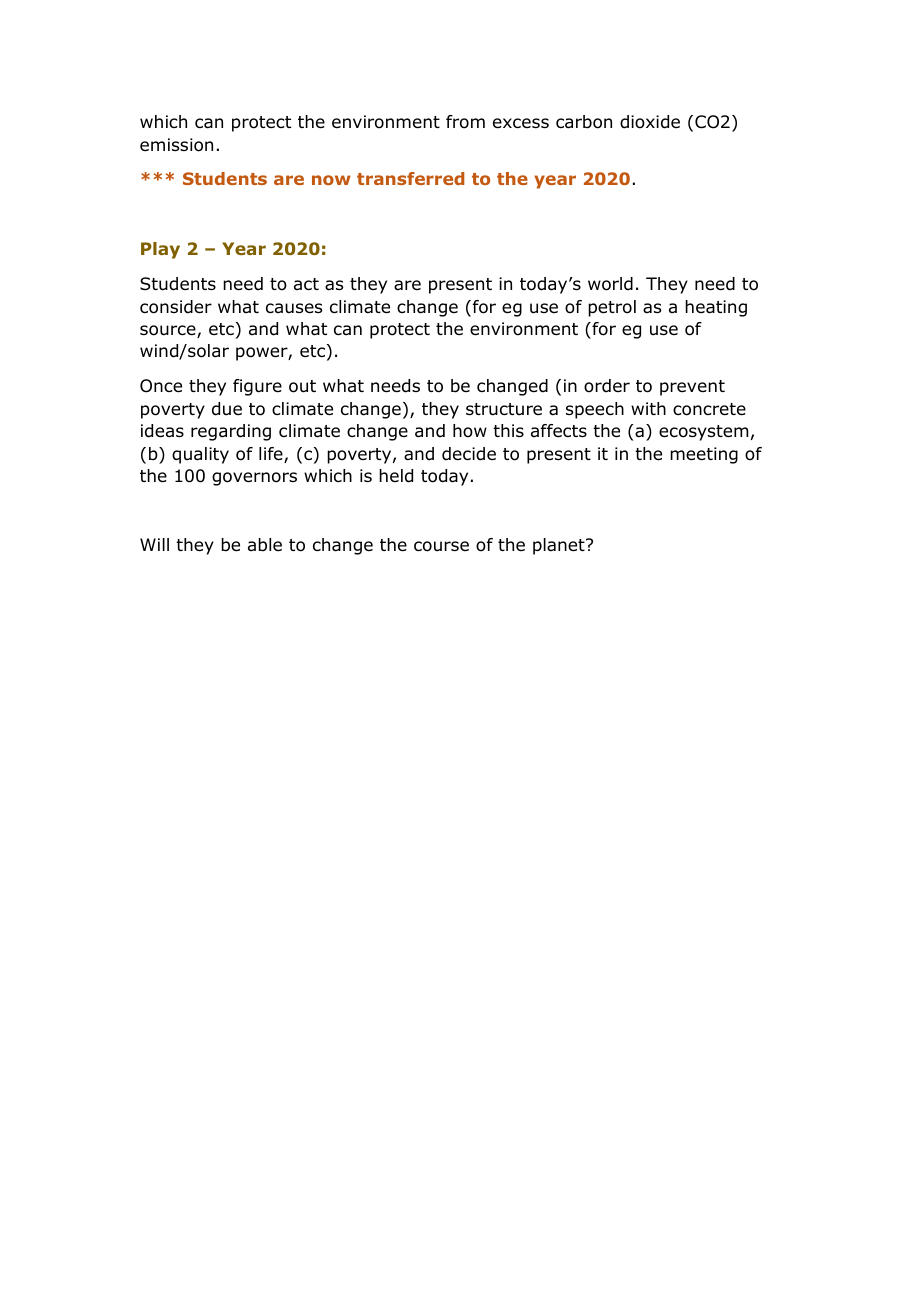  What do you see at coordinates (610, 284) in the screenshot?
I see `world` at bounding box center [610, 284].
